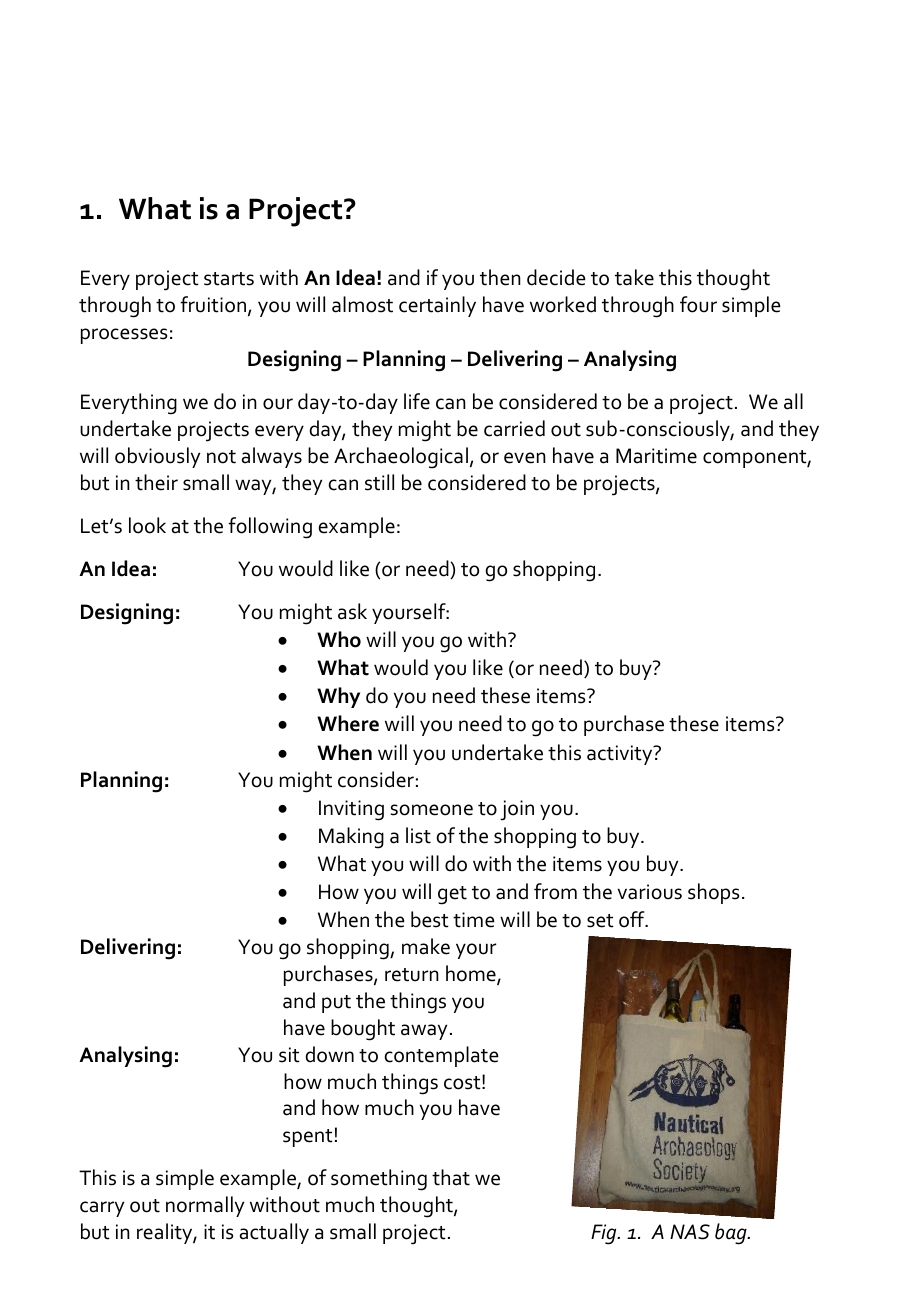 Image resolution: width=924 pixels, height=1313 pixels. I want to click on four, so click(698, 304).
